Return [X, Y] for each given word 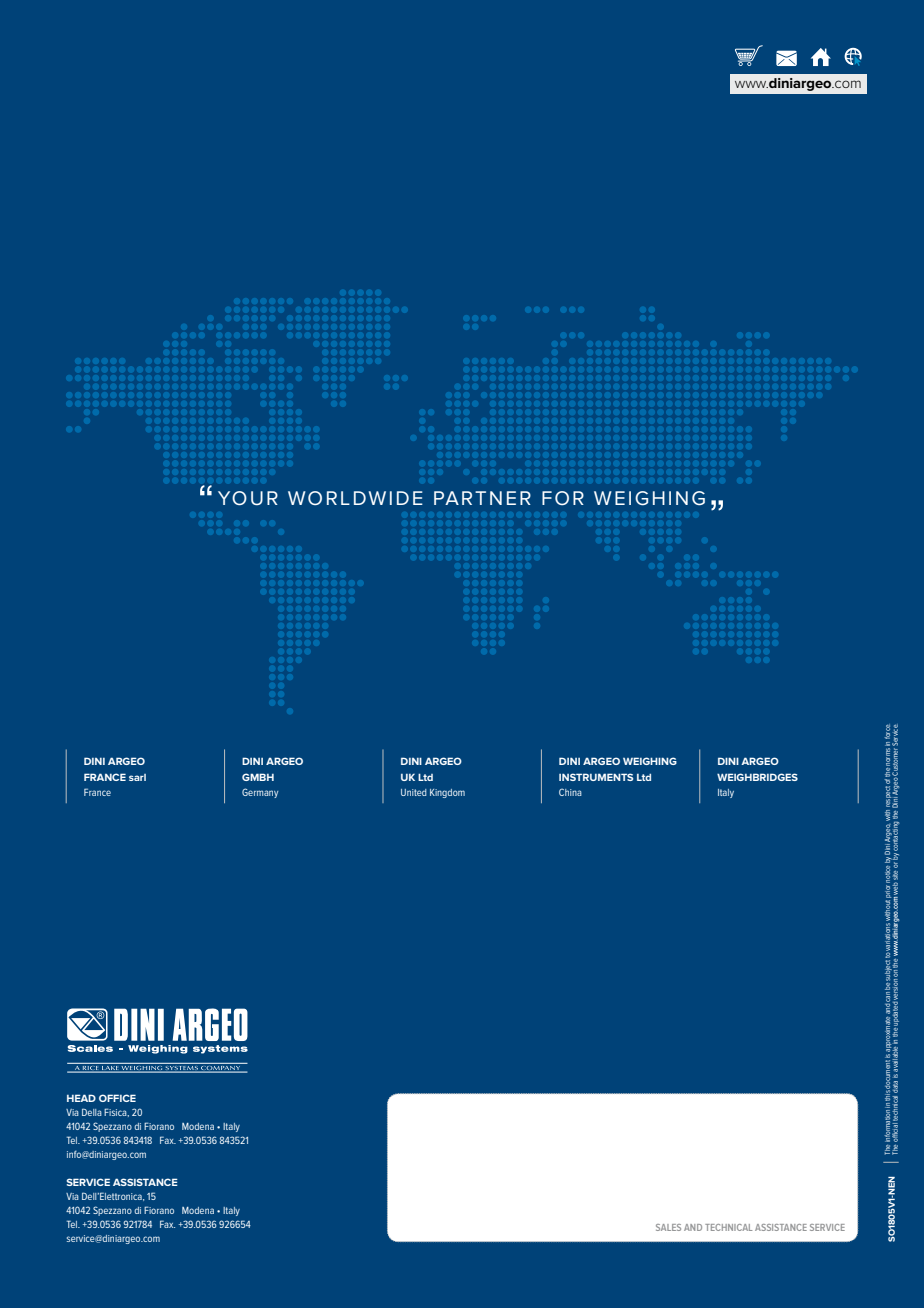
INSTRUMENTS [596, 777]
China [570, 792]
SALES [668, 1227]
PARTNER [482, 498]
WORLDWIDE [355, 498]
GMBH [258, 777]
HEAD [81, 1098]
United [414, 792]
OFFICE [117, 1098]
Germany [260, 793]
